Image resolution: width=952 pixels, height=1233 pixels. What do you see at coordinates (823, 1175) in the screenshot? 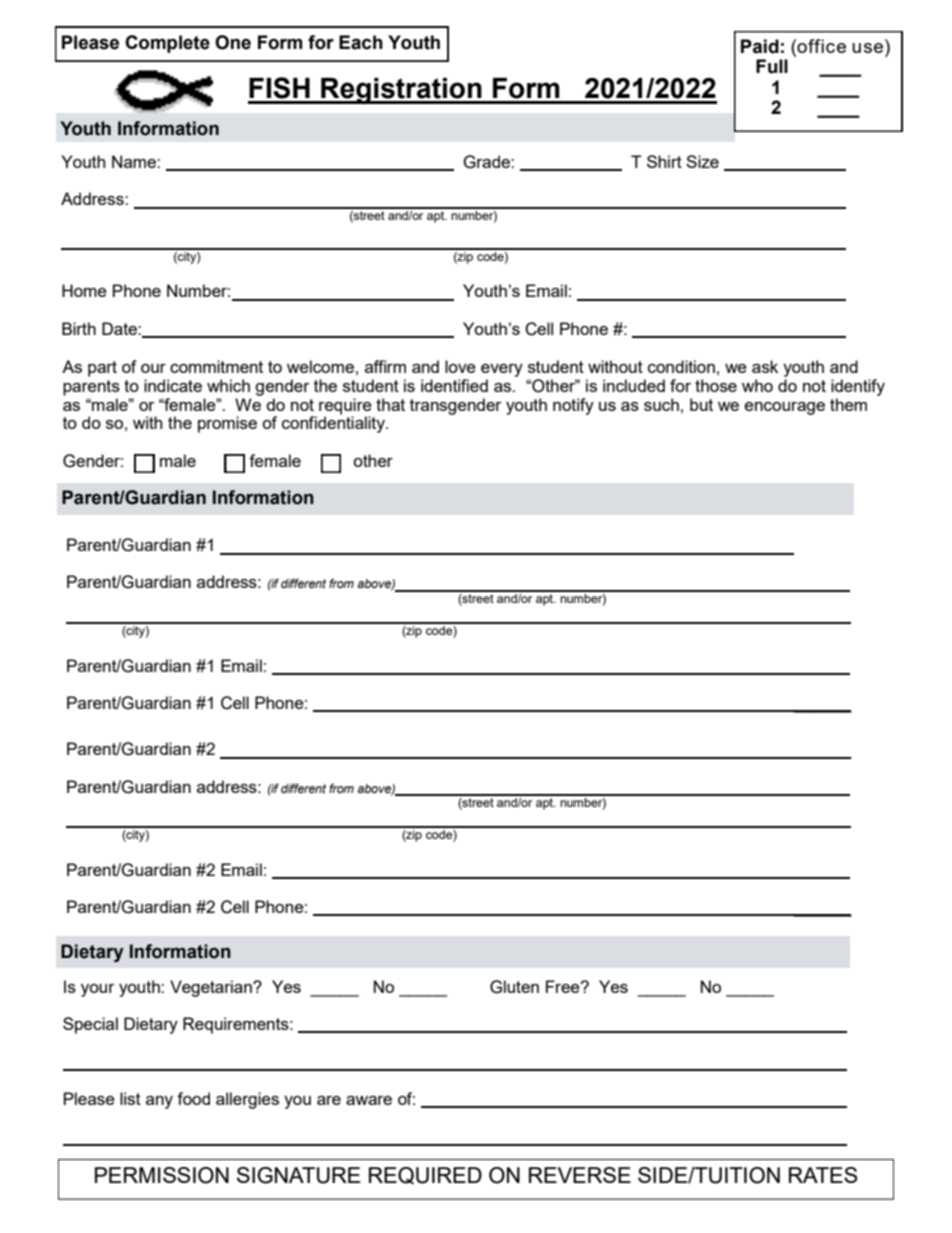
I see `RATES` at bounding box center [823, 1175].
